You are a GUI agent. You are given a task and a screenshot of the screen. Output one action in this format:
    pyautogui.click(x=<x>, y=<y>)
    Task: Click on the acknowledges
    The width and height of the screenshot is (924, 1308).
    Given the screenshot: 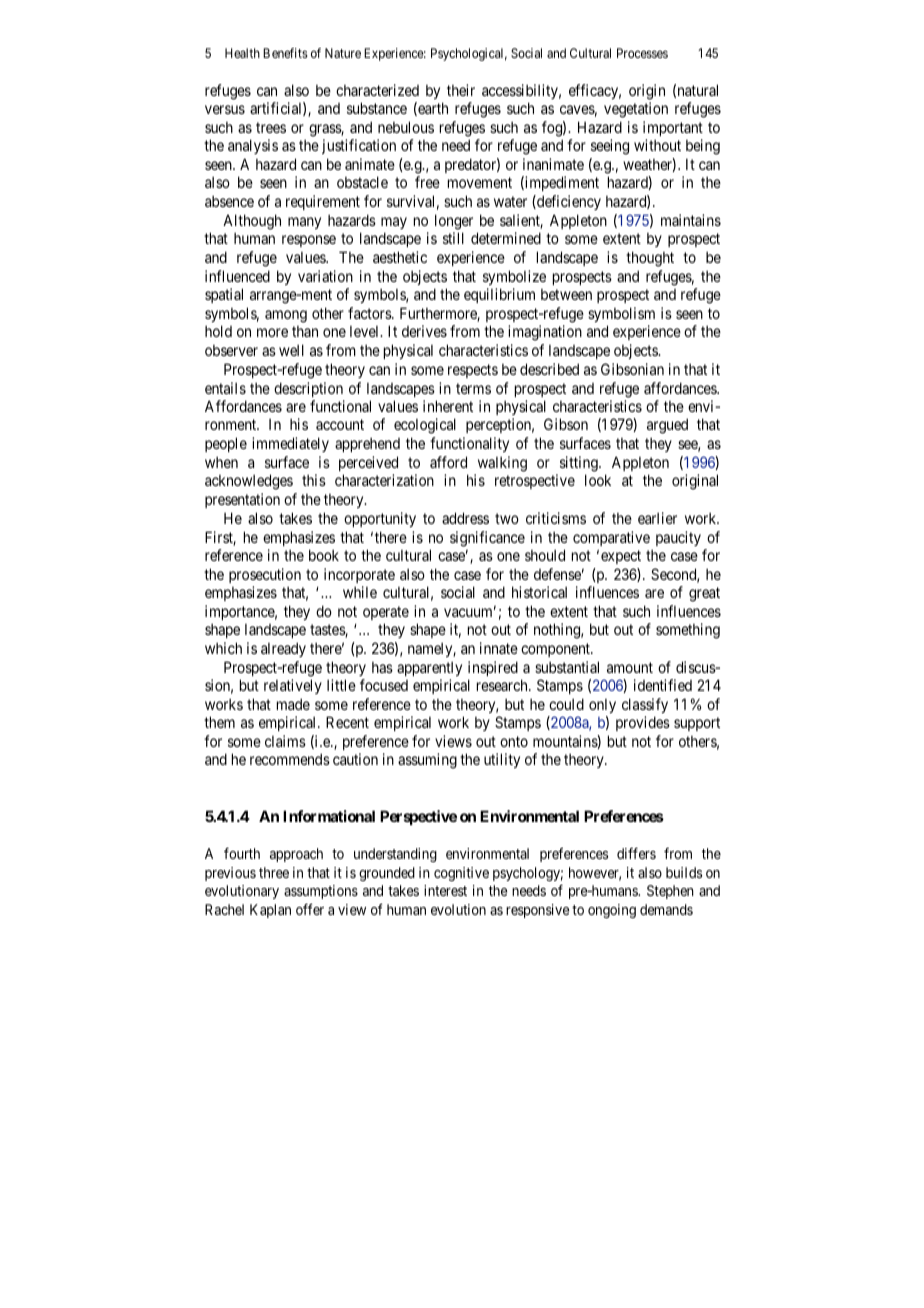 What is the action you would take?
    pyautogui.click(x=249, y=482)
